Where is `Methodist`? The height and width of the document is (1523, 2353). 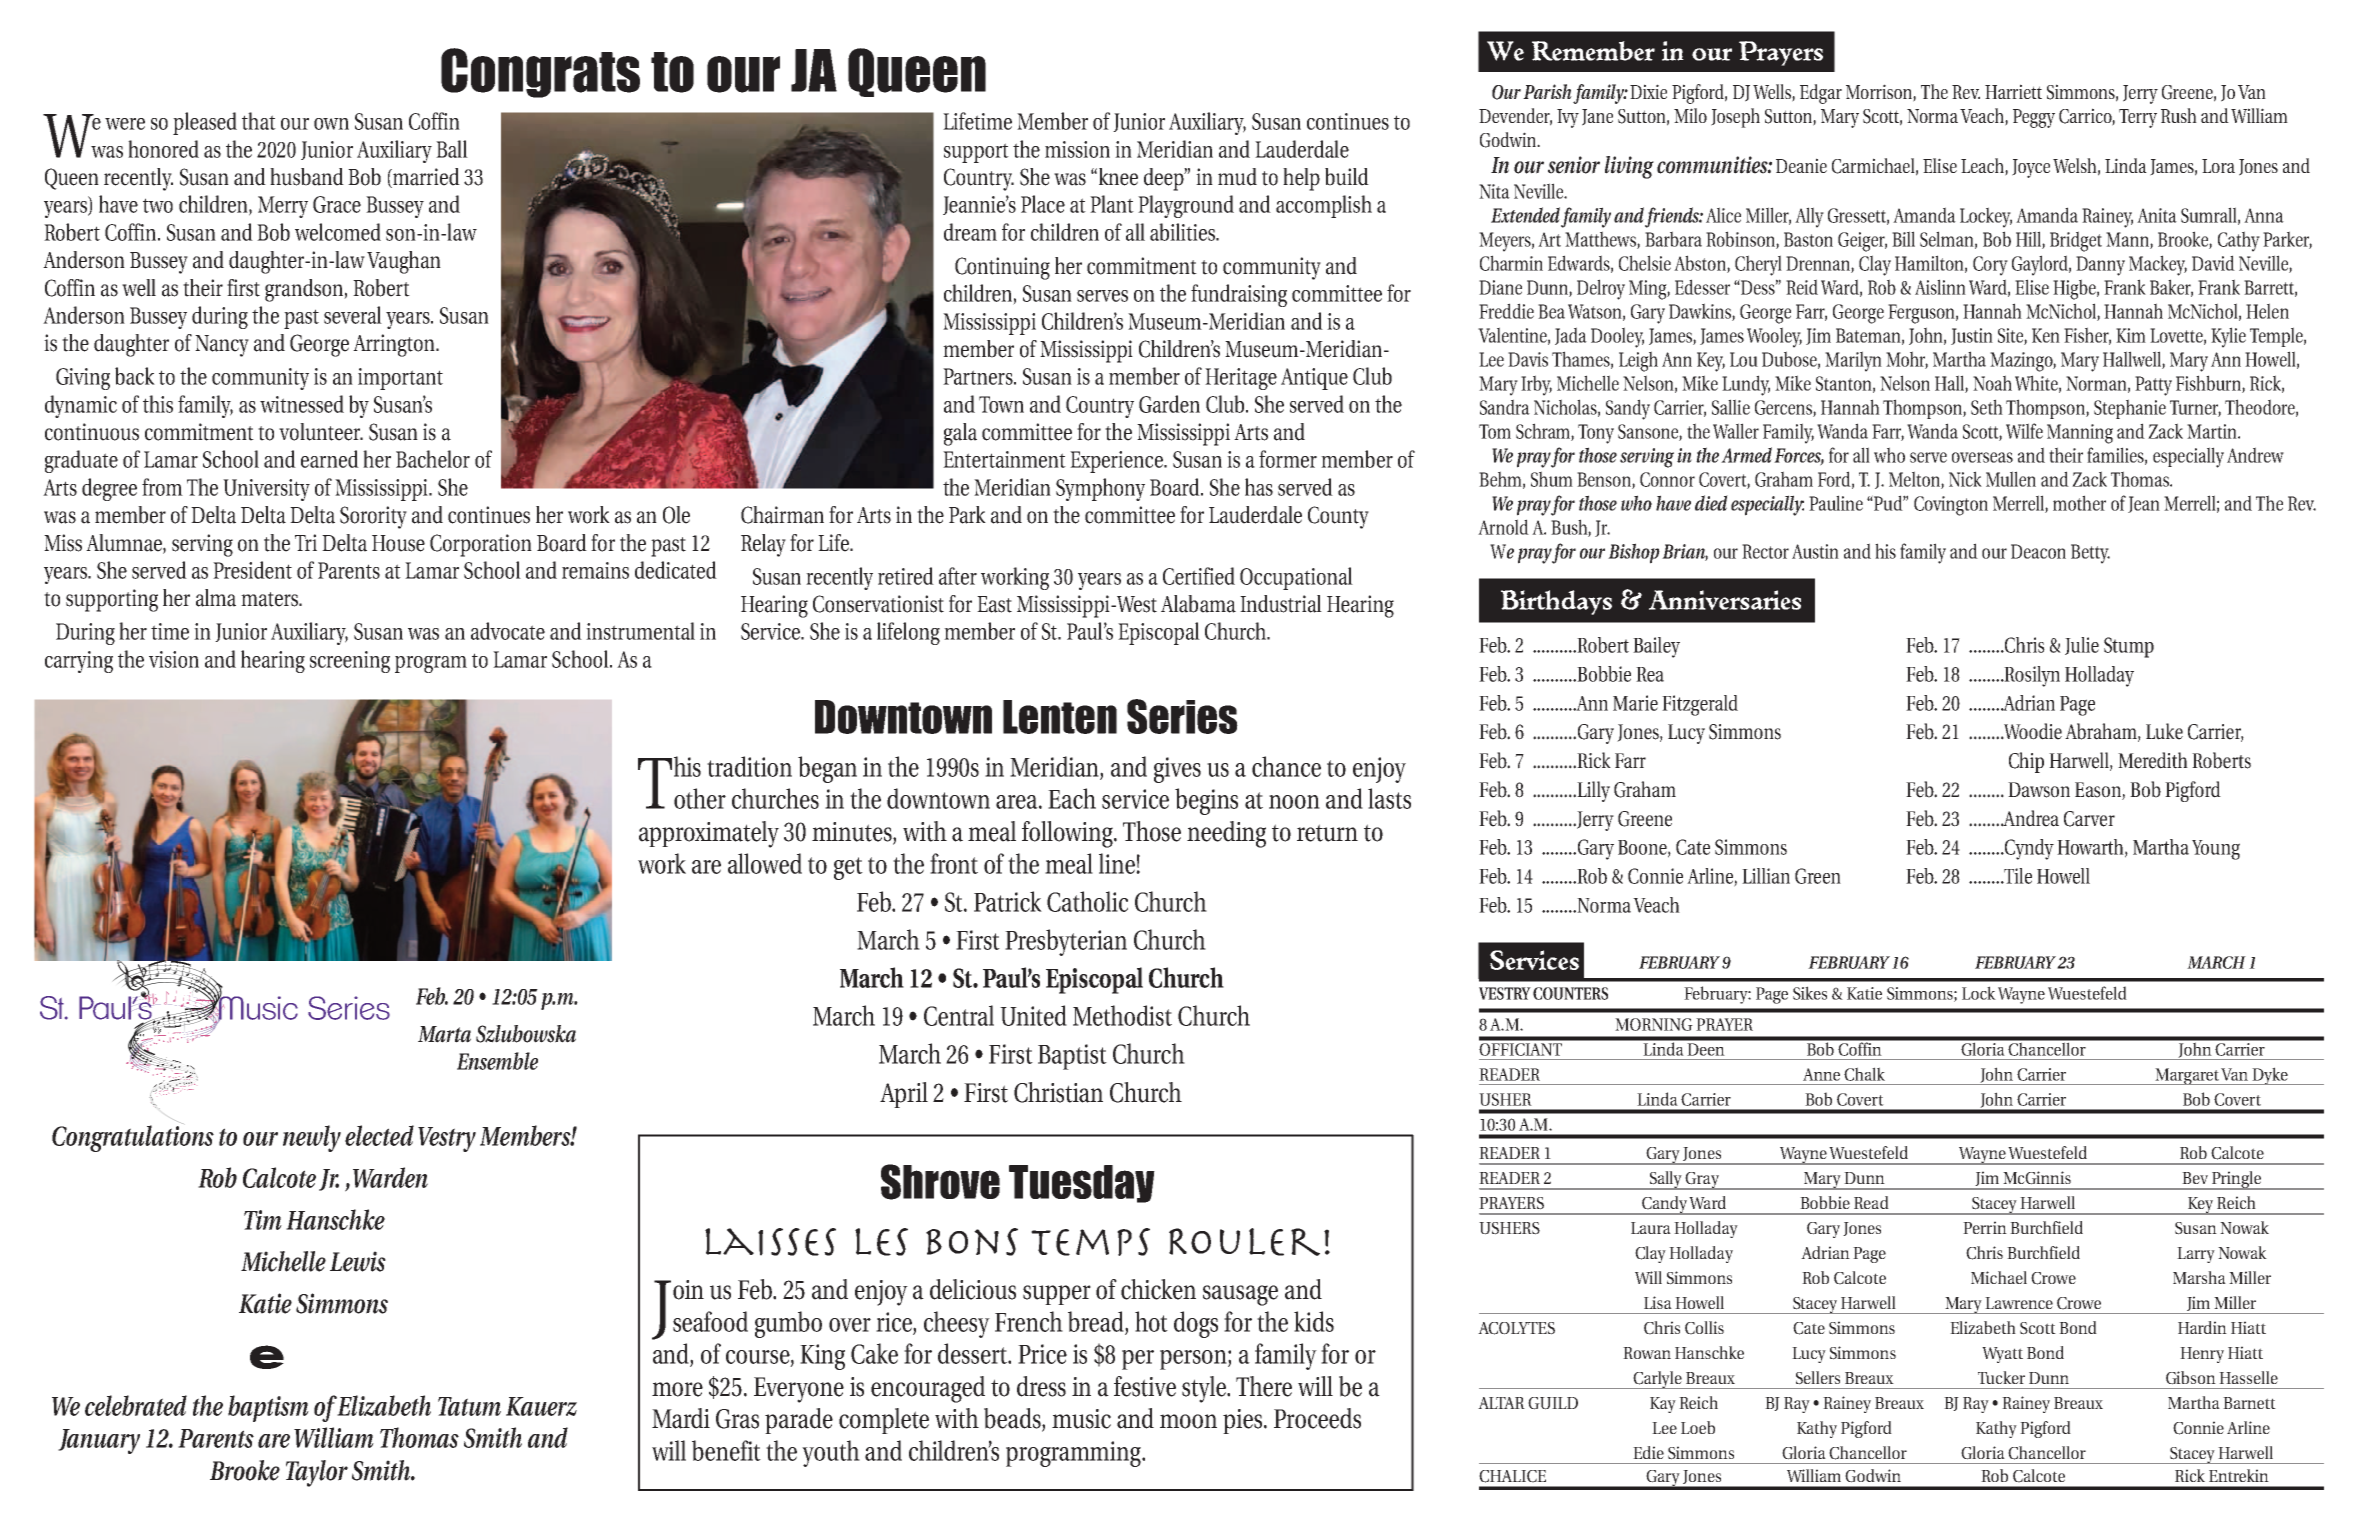 Methodist is located at coordinates (1122, 1015).
